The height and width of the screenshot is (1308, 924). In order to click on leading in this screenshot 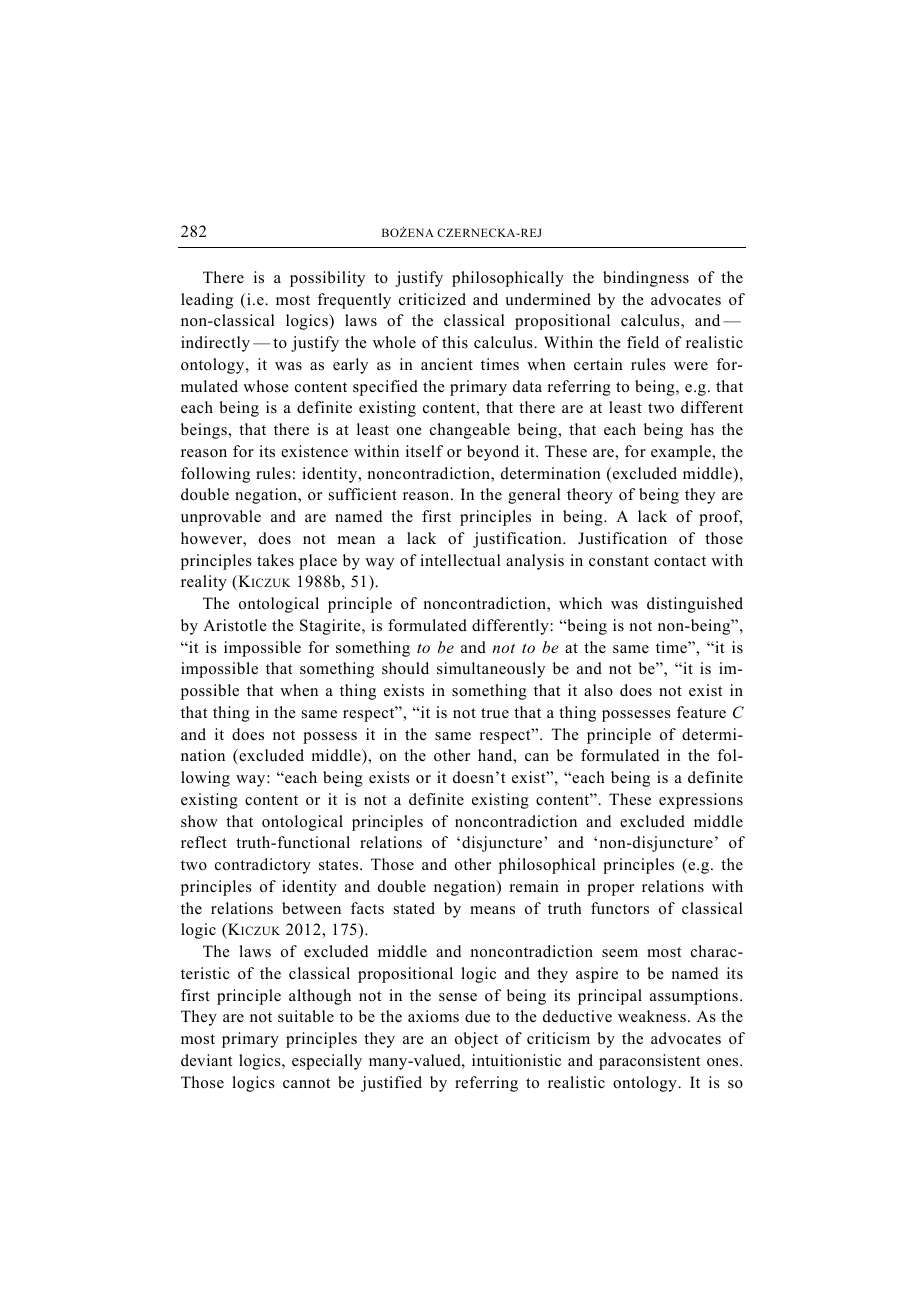, I will do `click(207, 301)`.
